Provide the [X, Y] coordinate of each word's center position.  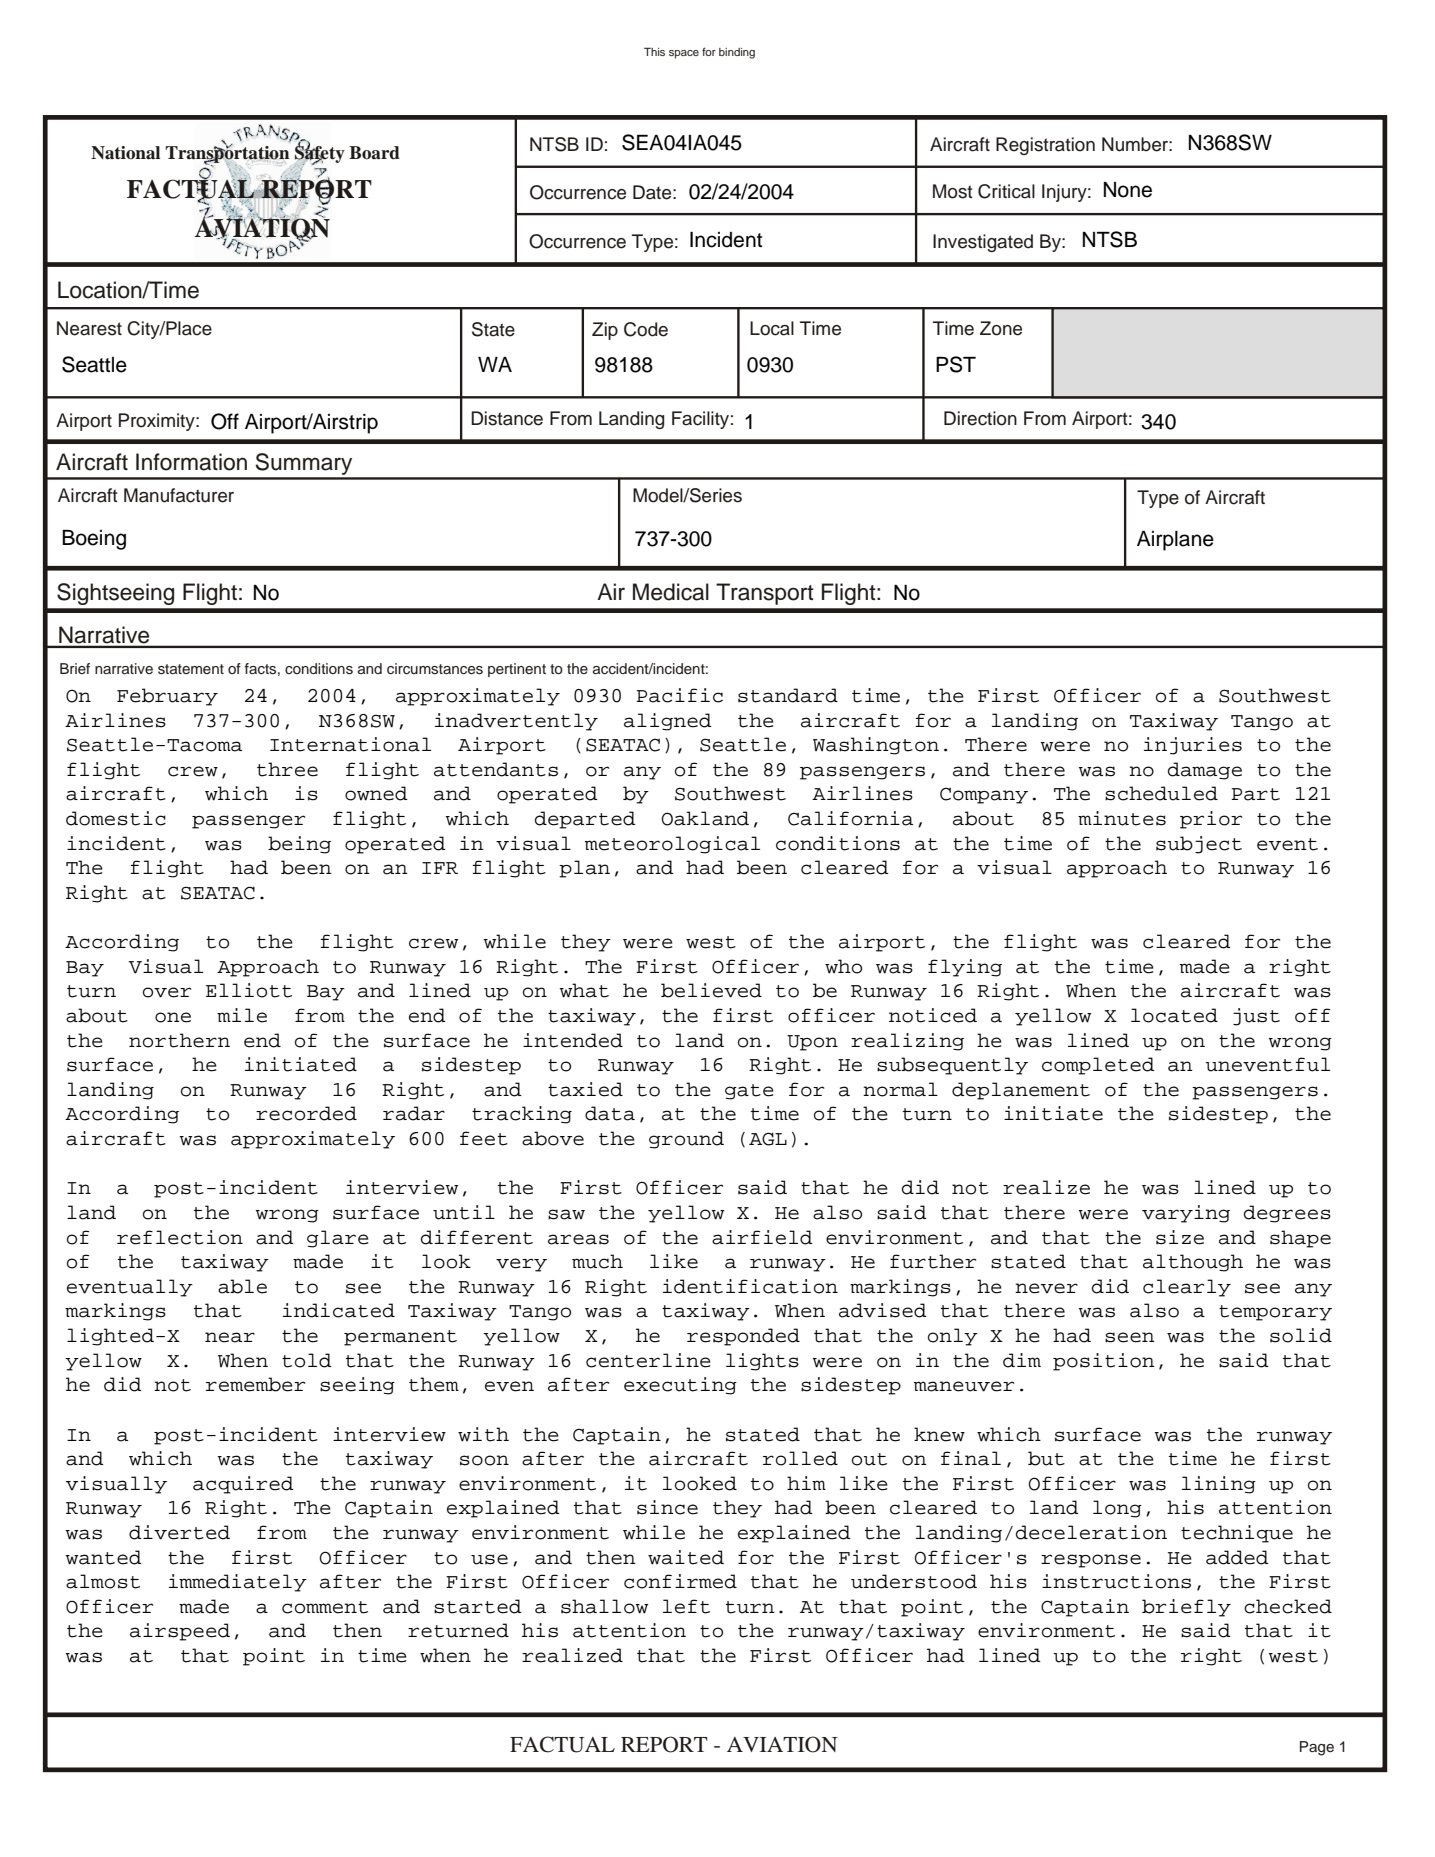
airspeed [180, 1632]
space [684, 54]
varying [1186, 1214]
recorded [306, 1113]
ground [686, 1140]
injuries [1193, 746]
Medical [671, 592]
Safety [320, 155]
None [1128, 190]
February [167, 697]
